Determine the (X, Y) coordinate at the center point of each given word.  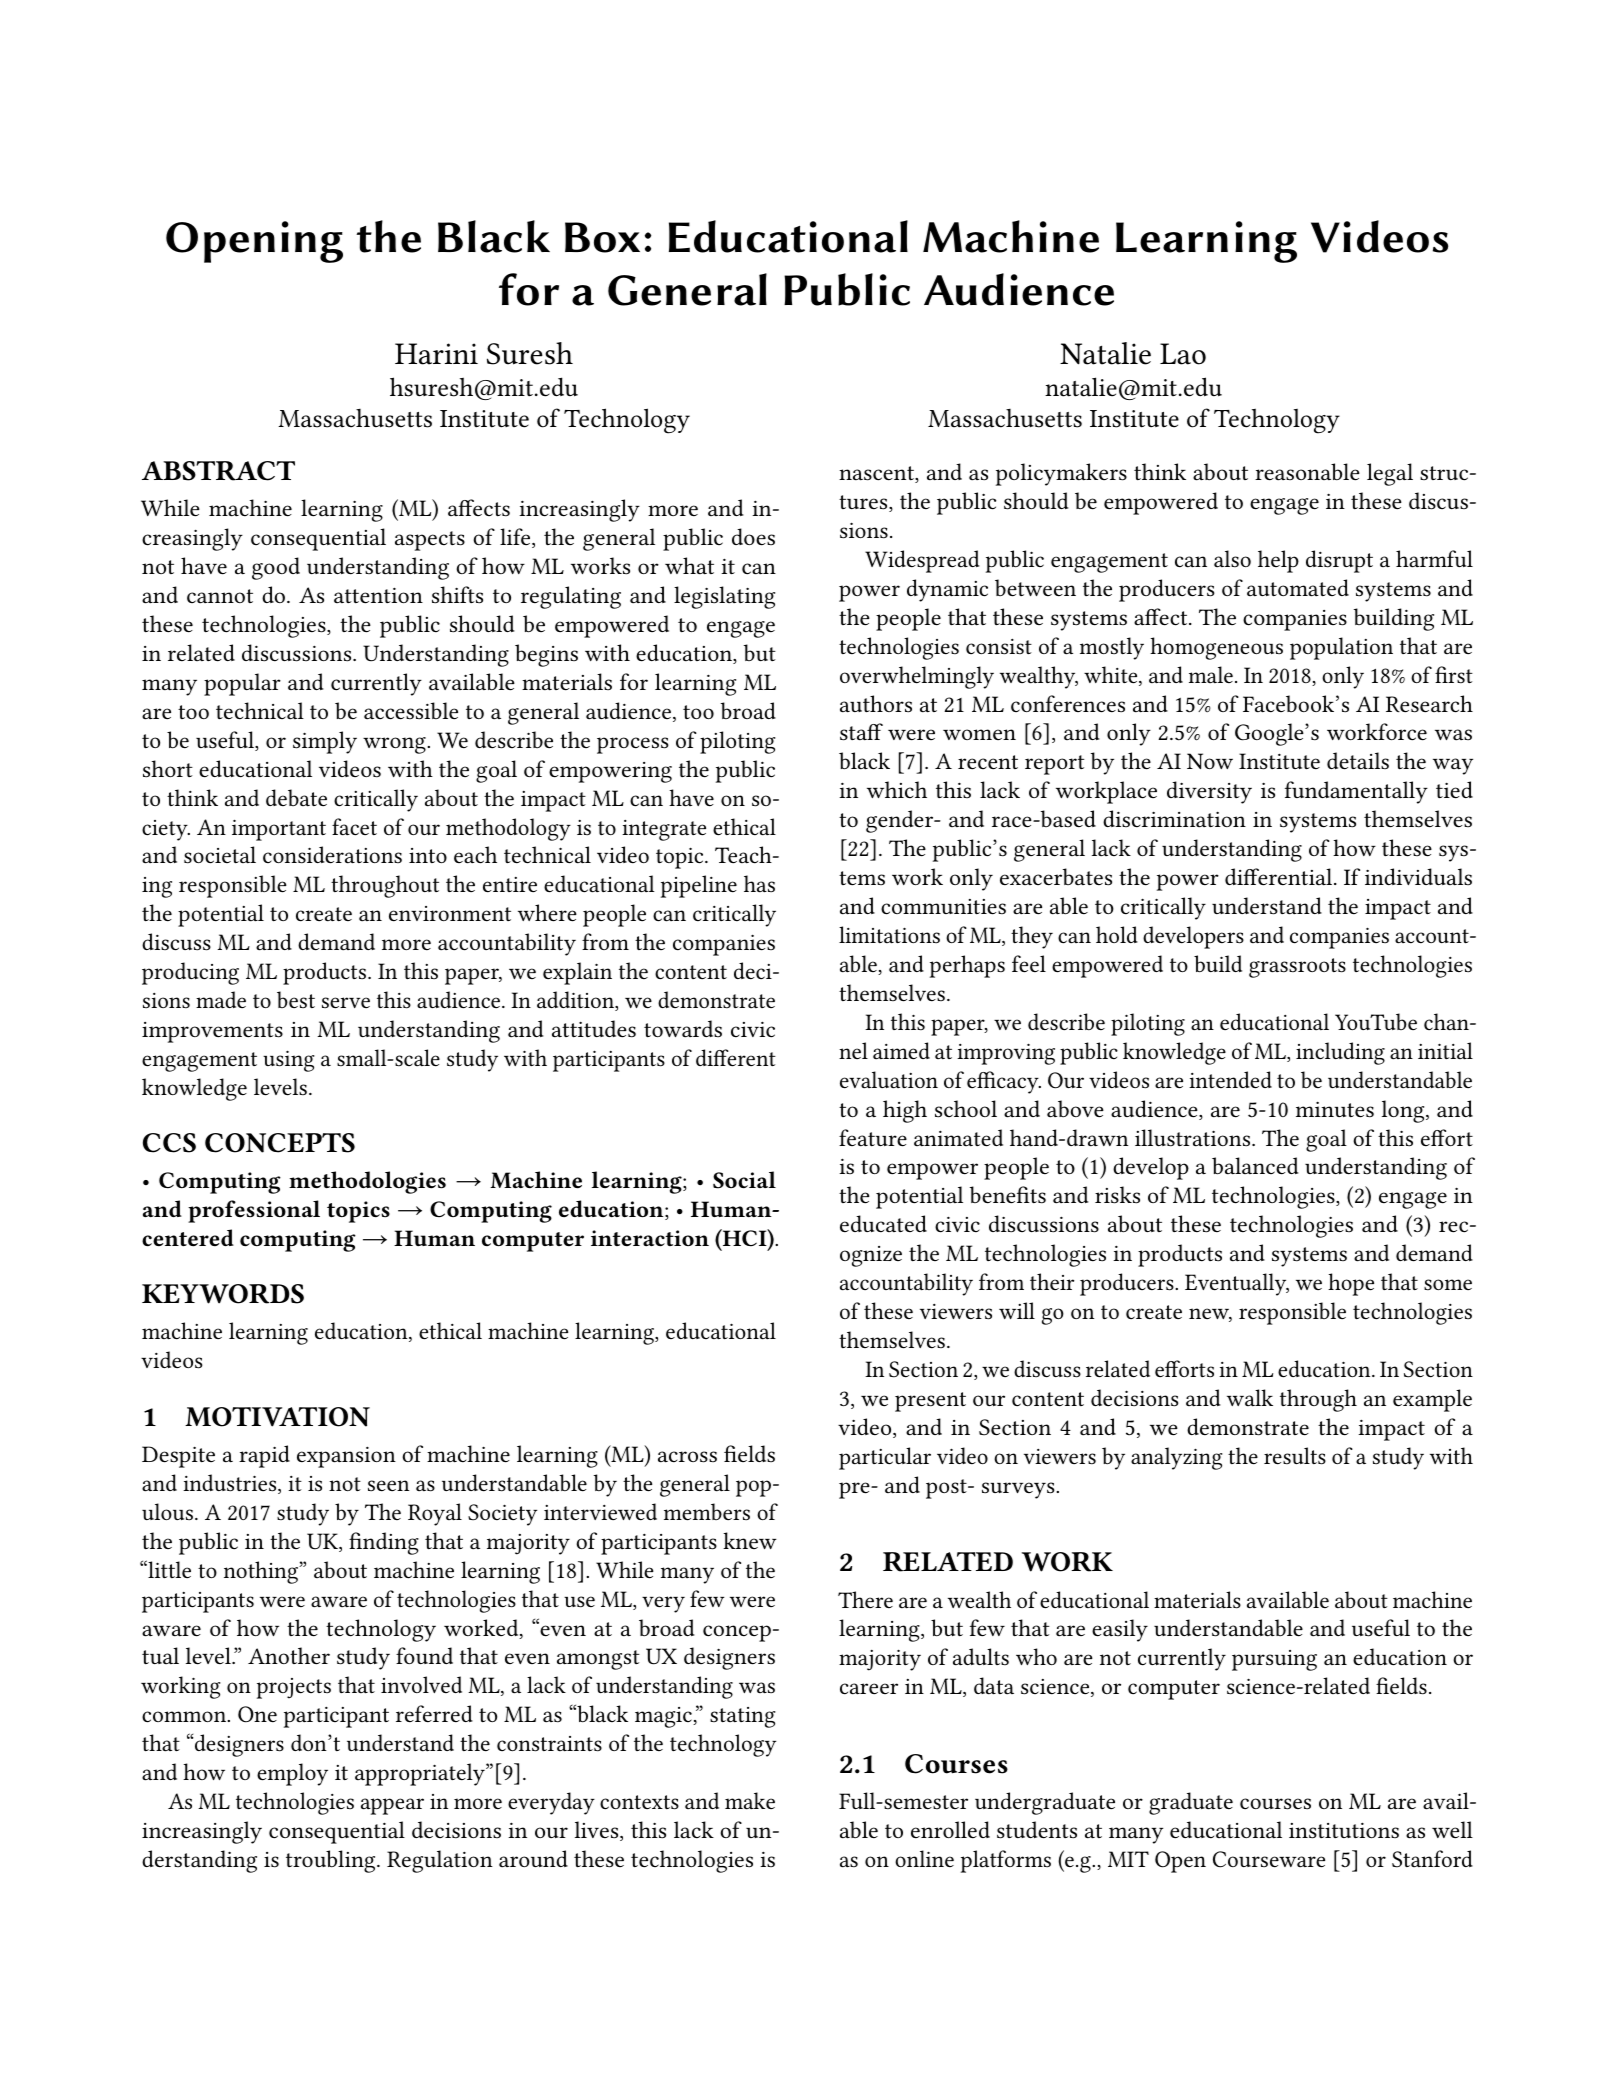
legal (1390, 474)
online (924, 1858)
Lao (1183, 354)
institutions (1344, 1831)
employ (292, 1774)
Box (602, 237)
